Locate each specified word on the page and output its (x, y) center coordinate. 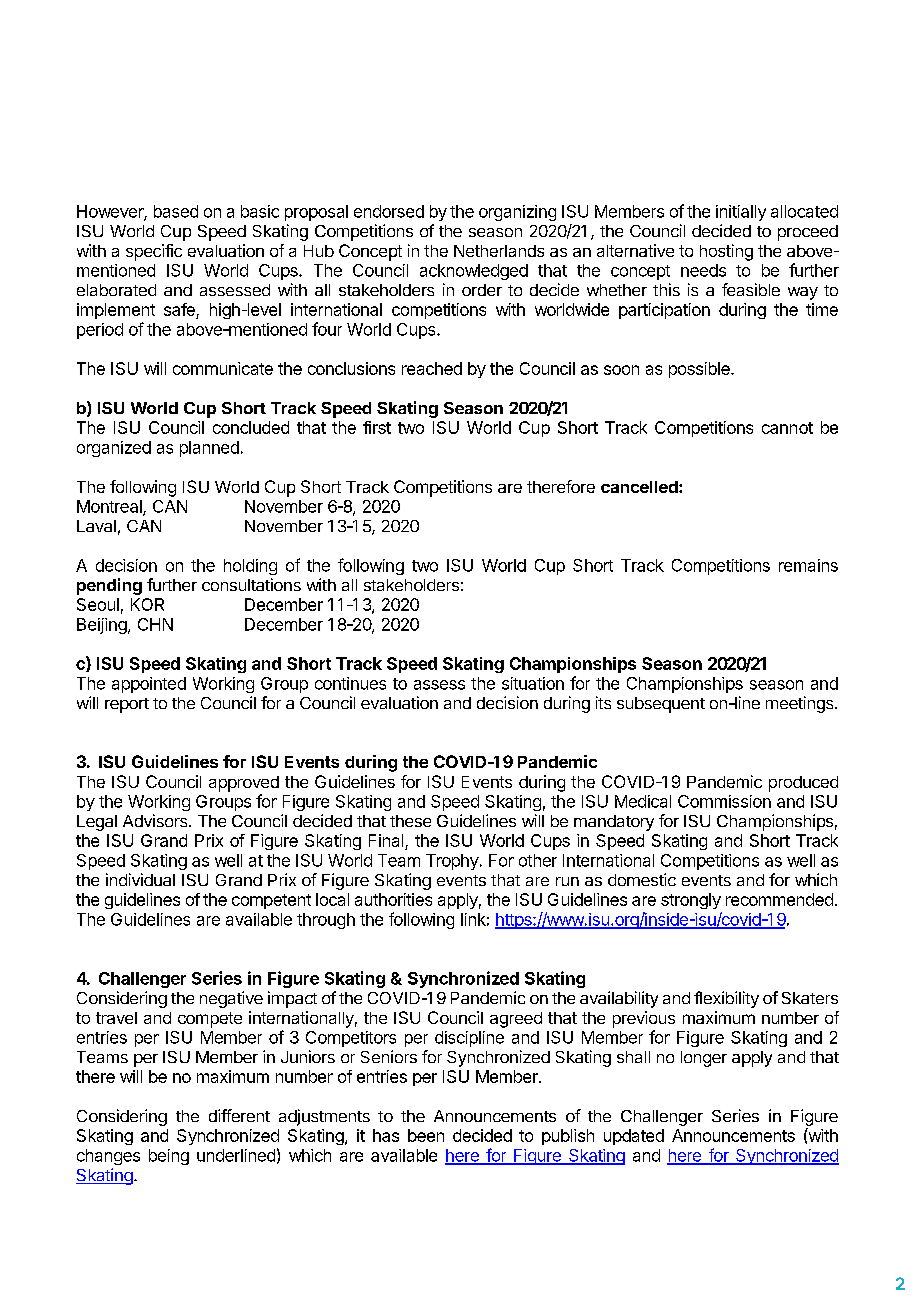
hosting (726, 252)
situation (533, 683)
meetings (801, 704)
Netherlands (499, 251)
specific (154, 252)
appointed (149, 685)
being (169, 1157)
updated (634, 1137)
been (426, 1135)
